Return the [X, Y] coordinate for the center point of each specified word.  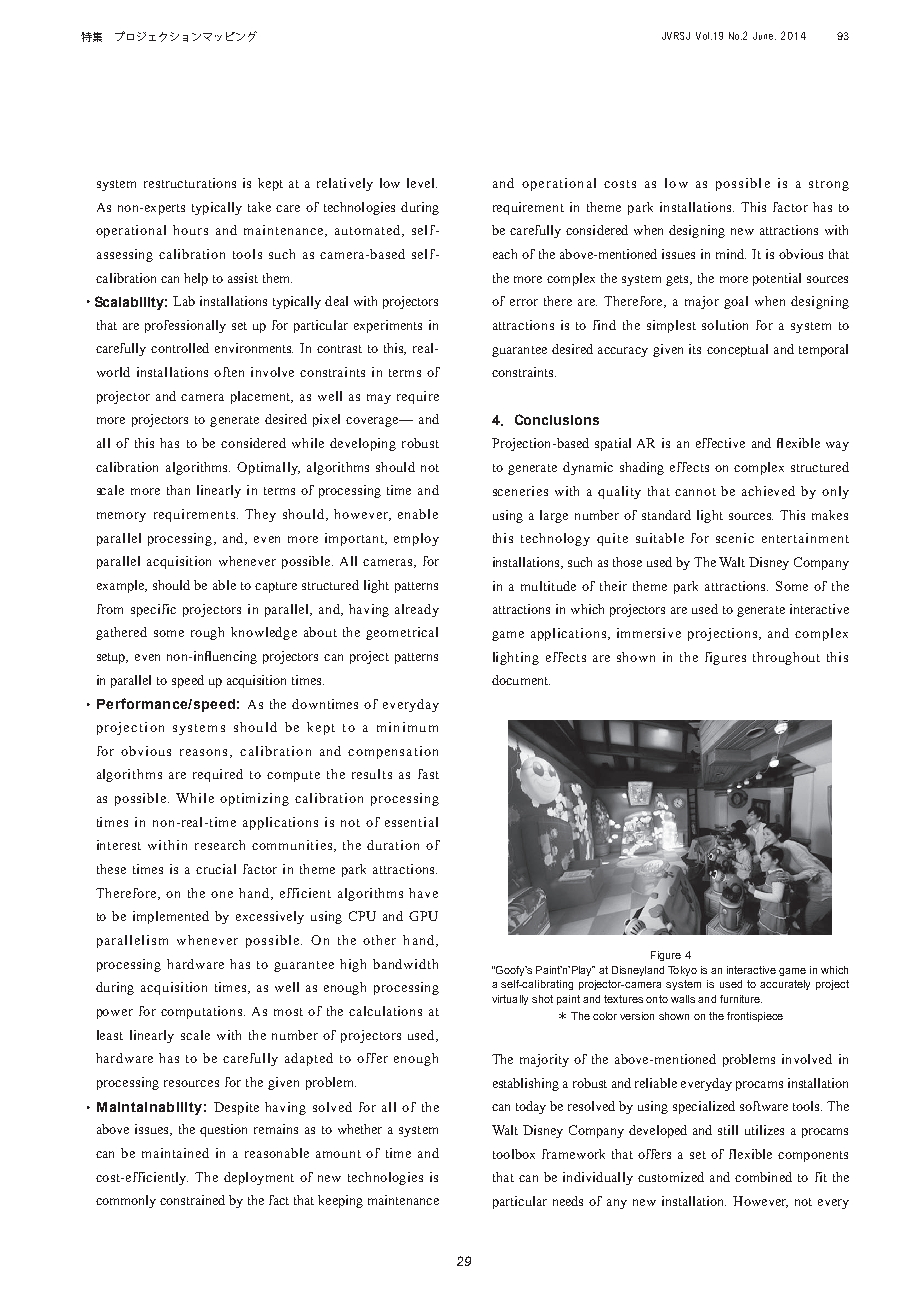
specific [153, 610]
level [422, 183]
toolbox [514, 1154]
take [259, 207]
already [417, 610]
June [764, 36]
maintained [175, 1153]
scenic [735, 538]
